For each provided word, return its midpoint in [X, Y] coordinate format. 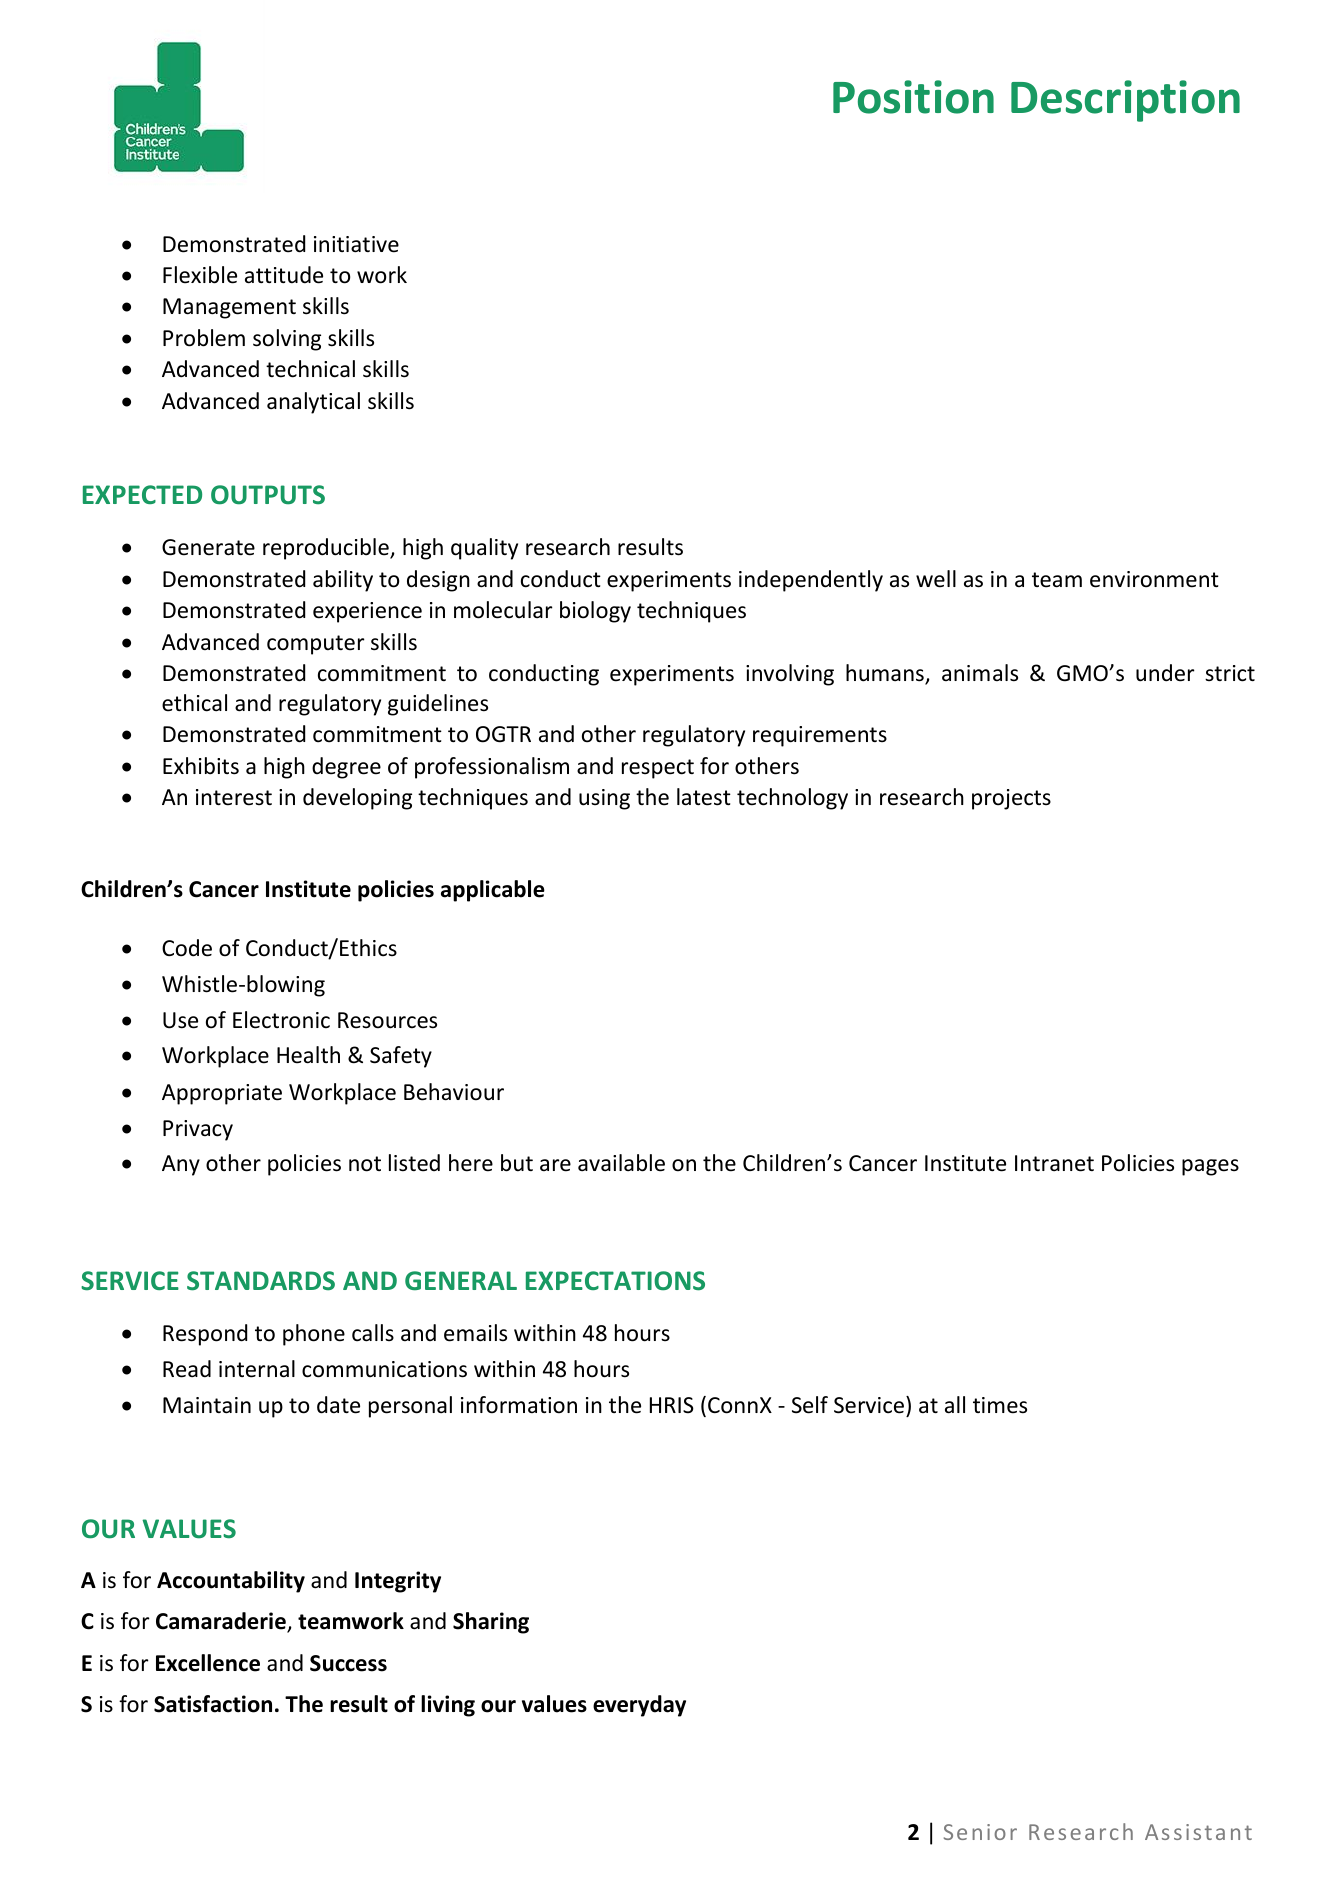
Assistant [1198, 1832]
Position [913, 97]
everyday [639, 1706]
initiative [356, 244]
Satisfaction [213, 1704]
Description [1125, 101]
